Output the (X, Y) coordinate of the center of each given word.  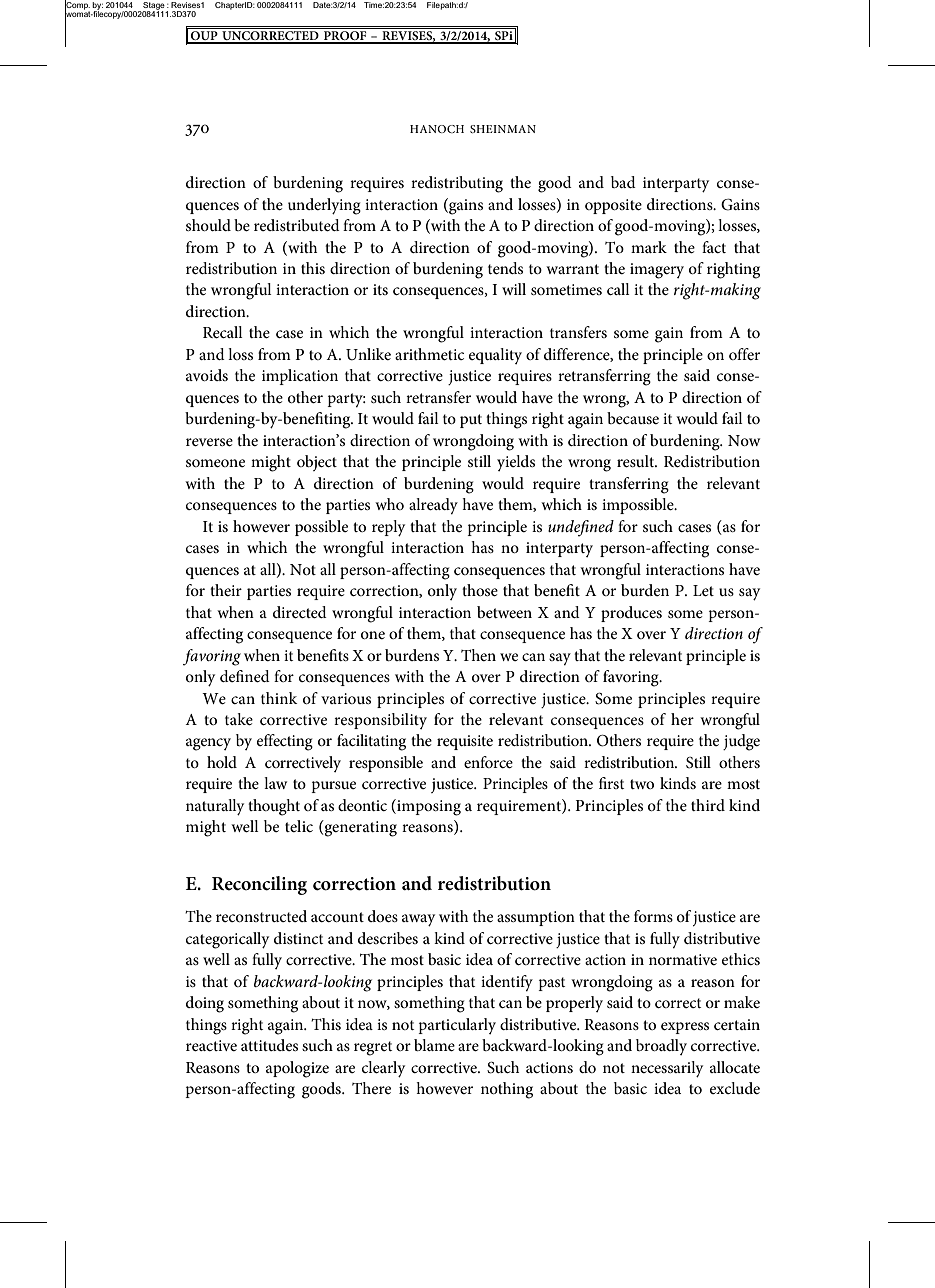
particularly (457, 1026)
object (317, 463)
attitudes (269, 1045)
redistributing (457, 184)
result (637, 461)
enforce (488, 762)
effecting (285, 742)
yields (516, 463)
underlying (324, 206)
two (642, 784)
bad (623, 182)
